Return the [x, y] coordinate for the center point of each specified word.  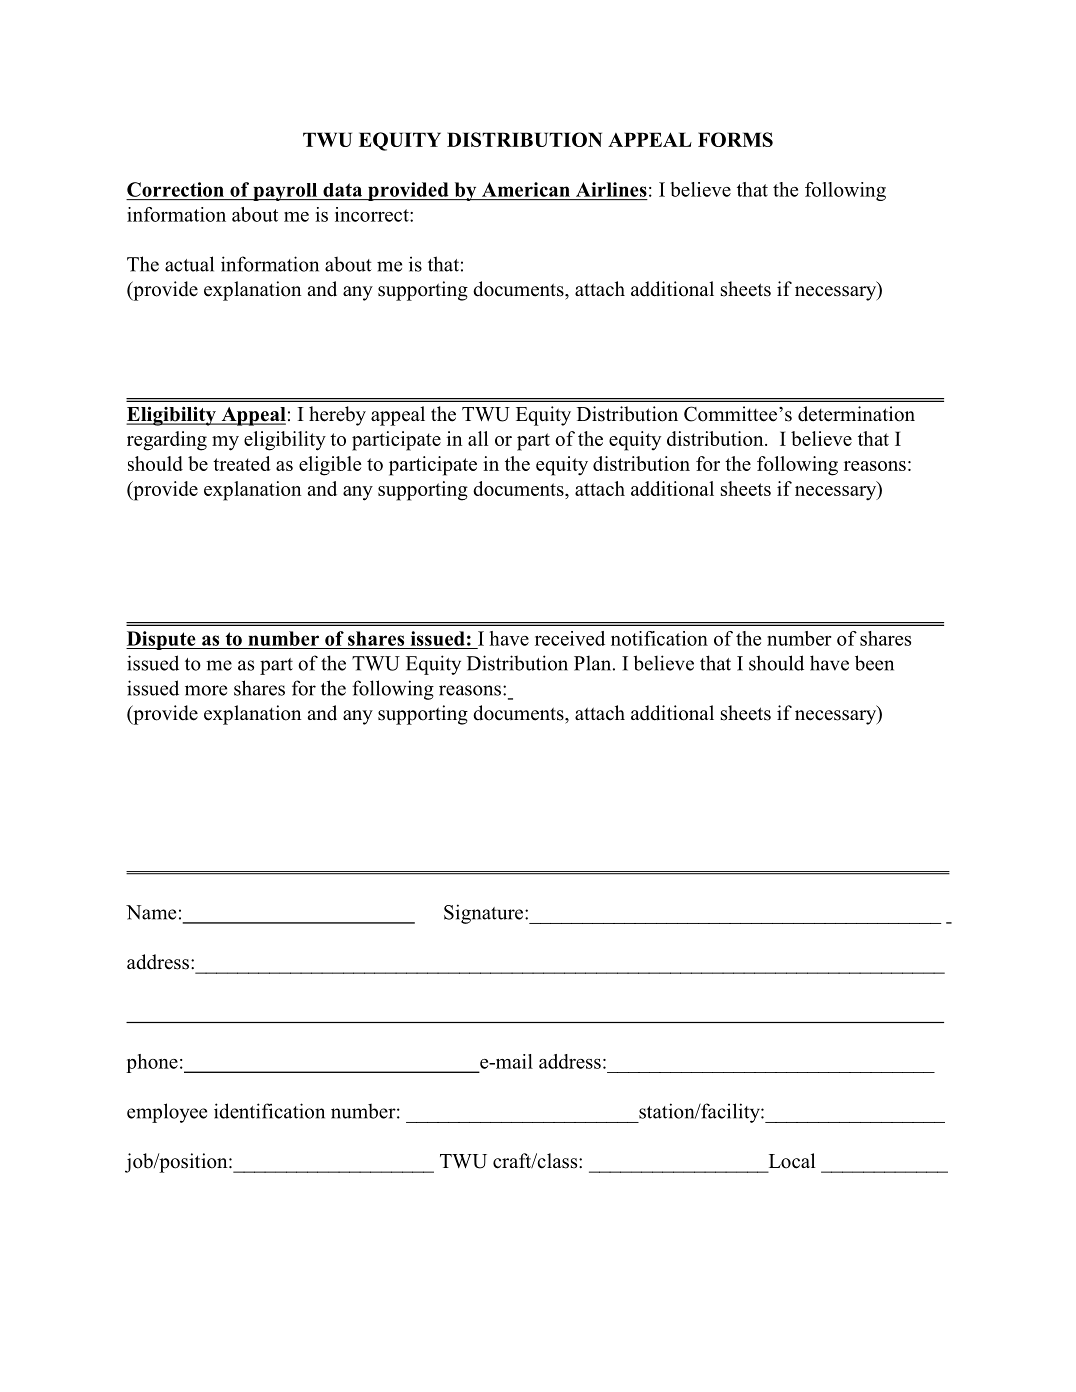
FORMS [735, 139]
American [526, 189]
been [874, 663]
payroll [285, 192]
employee [167, 1113]
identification [269, 1111]
